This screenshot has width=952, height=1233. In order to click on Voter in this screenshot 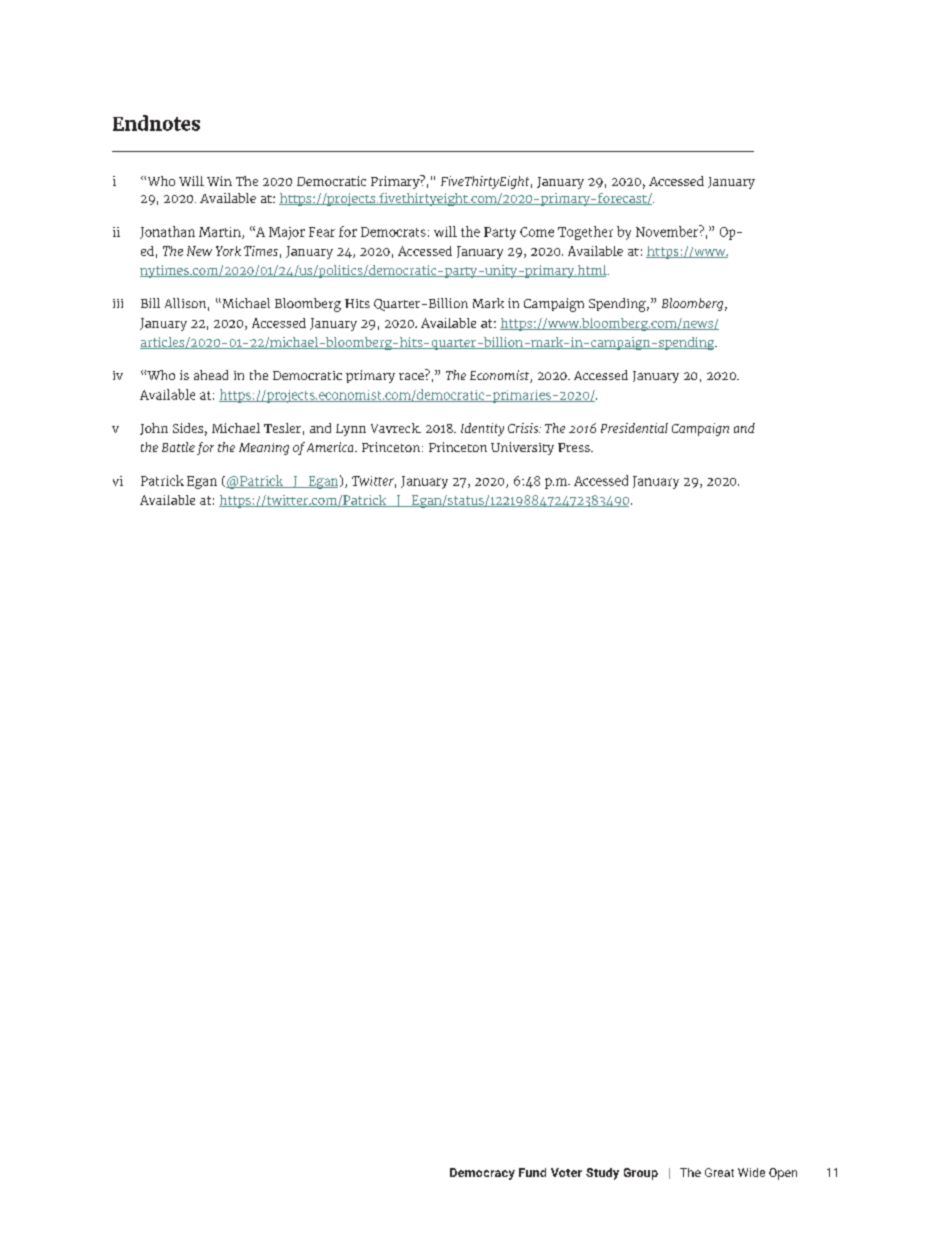, I will do `click(566, 1172)`.
